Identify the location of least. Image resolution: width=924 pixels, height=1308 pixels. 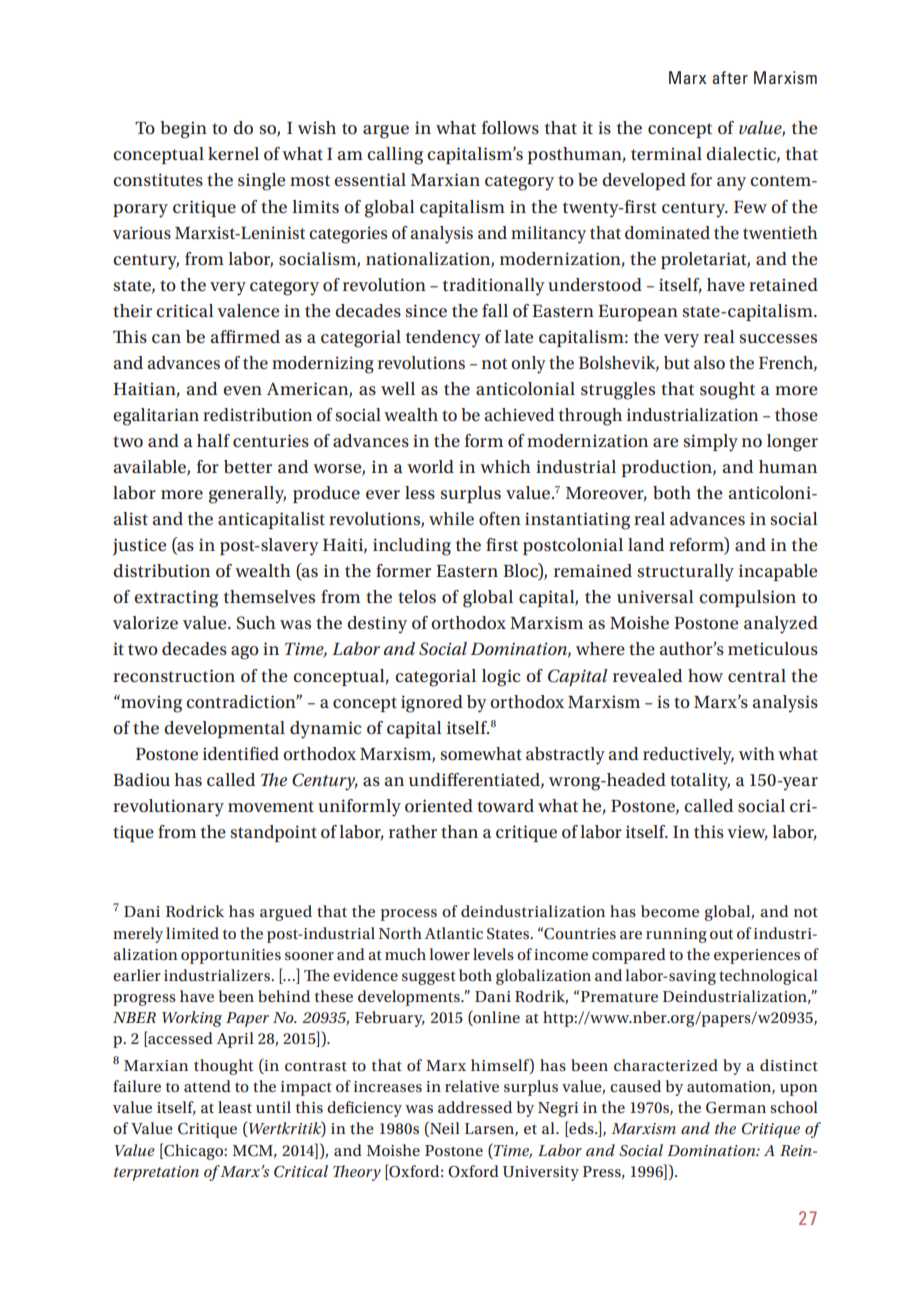
(235, 1107).
